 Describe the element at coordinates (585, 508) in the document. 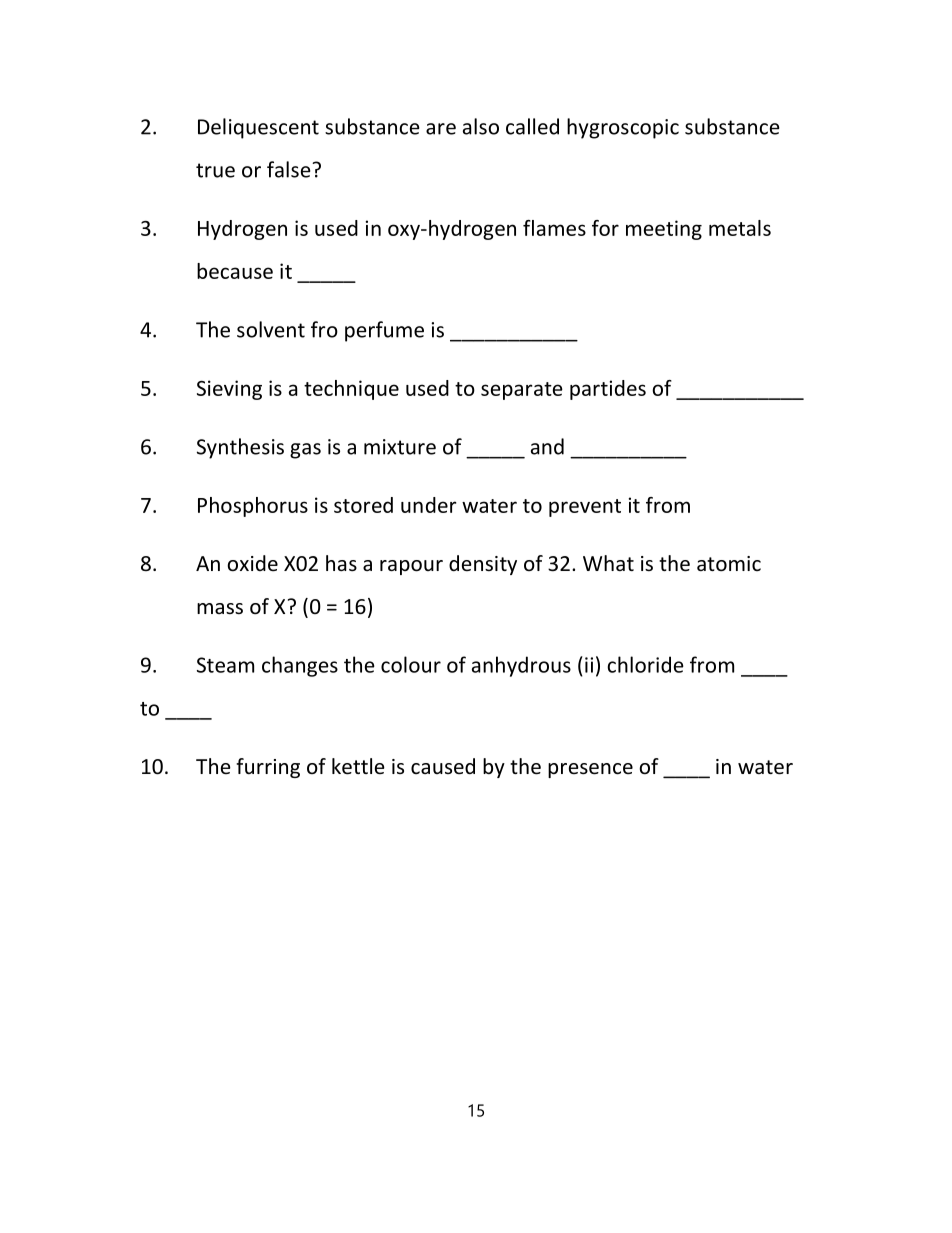

I see `prevent` at that location.
